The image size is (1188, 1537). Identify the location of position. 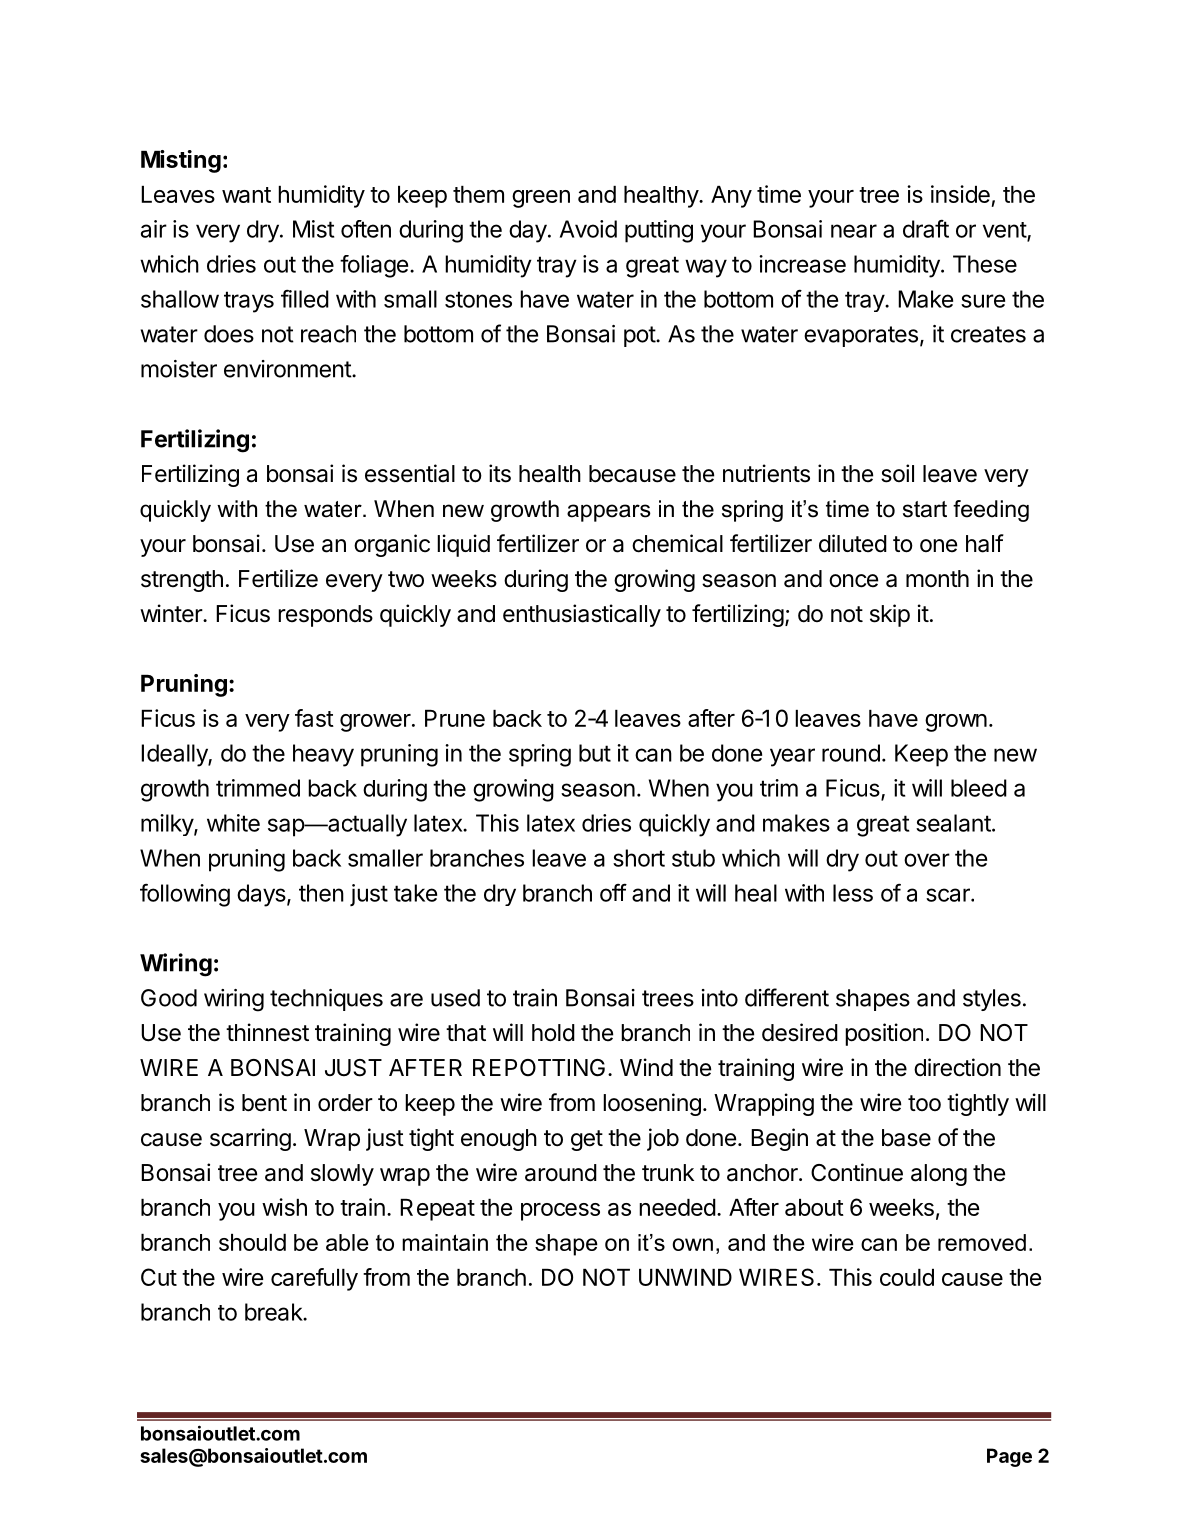
(884, 1034).
